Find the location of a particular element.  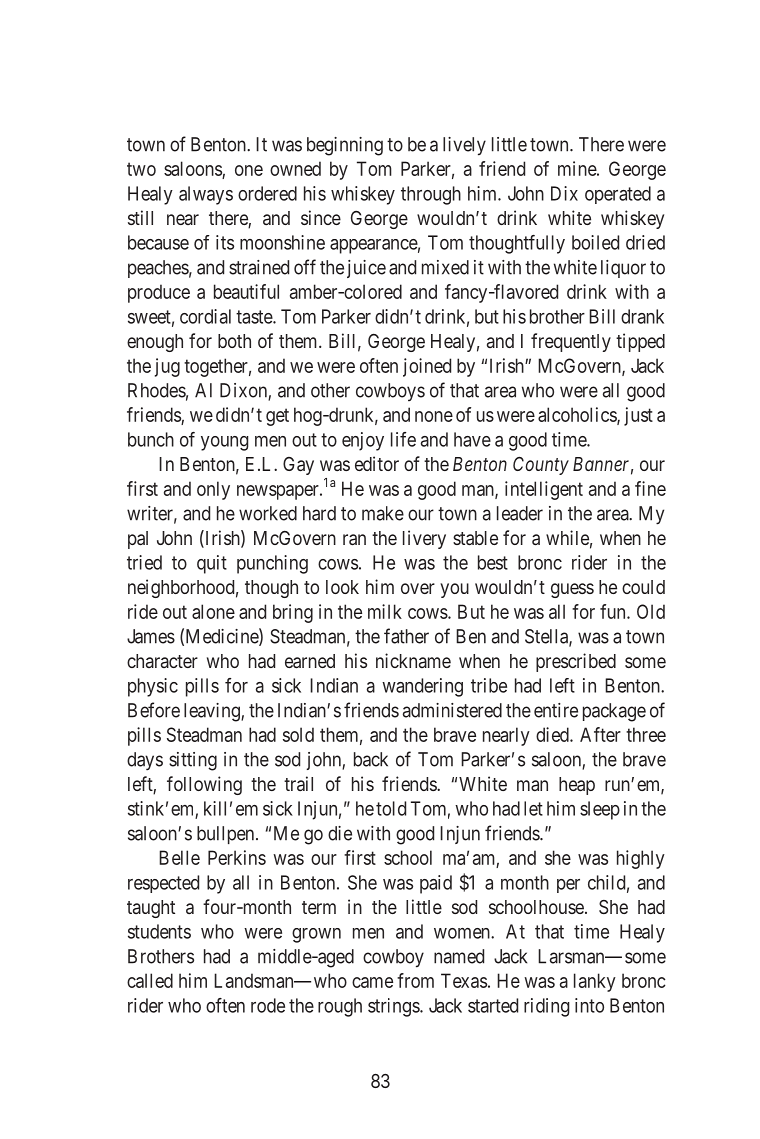

guess is located at coordinates (572, 590).
